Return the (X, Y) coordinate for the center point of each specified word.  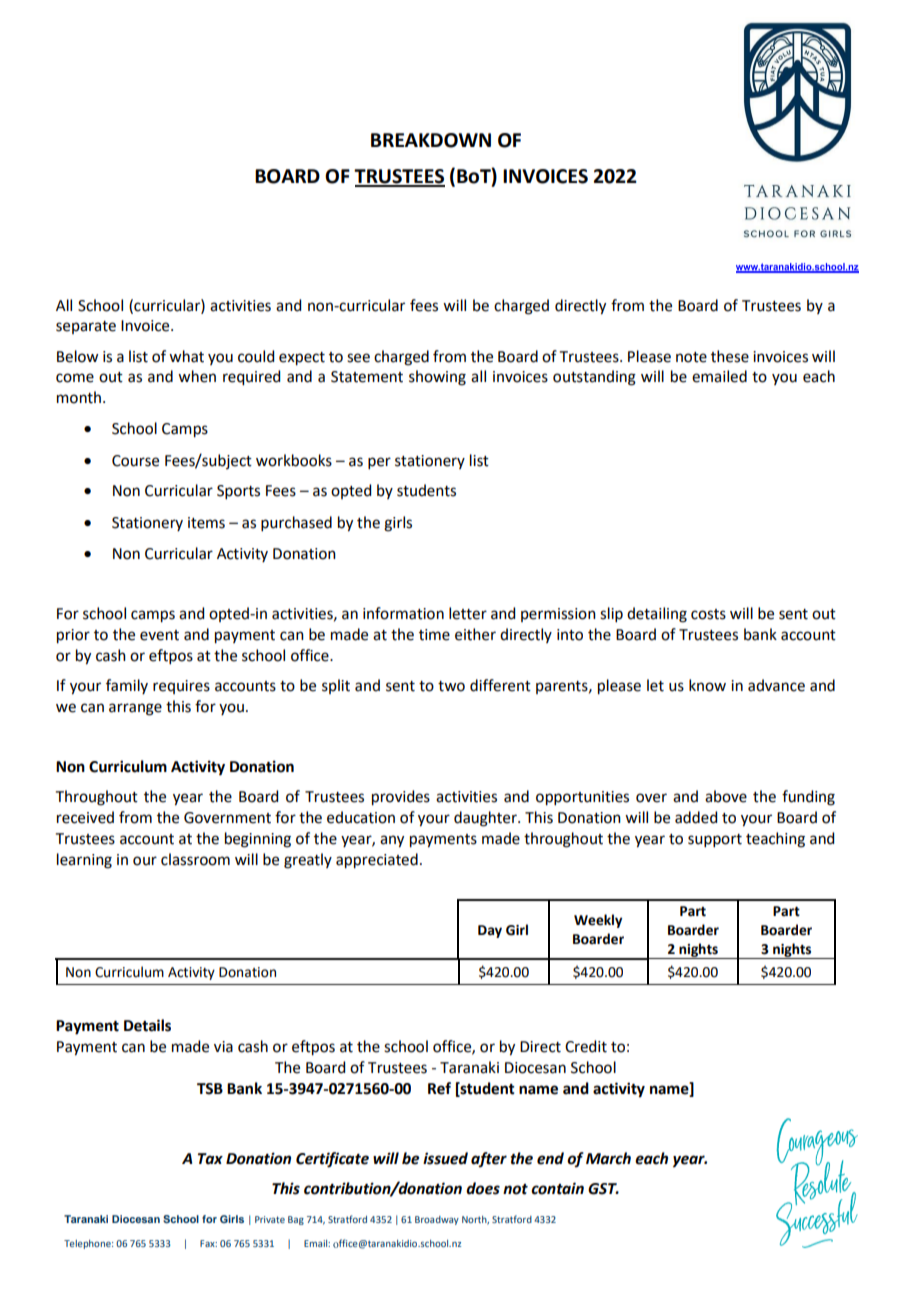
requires (181, 687)
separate (86, 327)
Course (135, 461)
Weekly (598, 921)
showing (437, 378)
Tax (210, 1159)
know (707, 685)
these (730, 356)
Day (490, 931)
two (451, 686)
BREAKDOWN (431, 140)
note (691, 357)
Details (147, 1025)
